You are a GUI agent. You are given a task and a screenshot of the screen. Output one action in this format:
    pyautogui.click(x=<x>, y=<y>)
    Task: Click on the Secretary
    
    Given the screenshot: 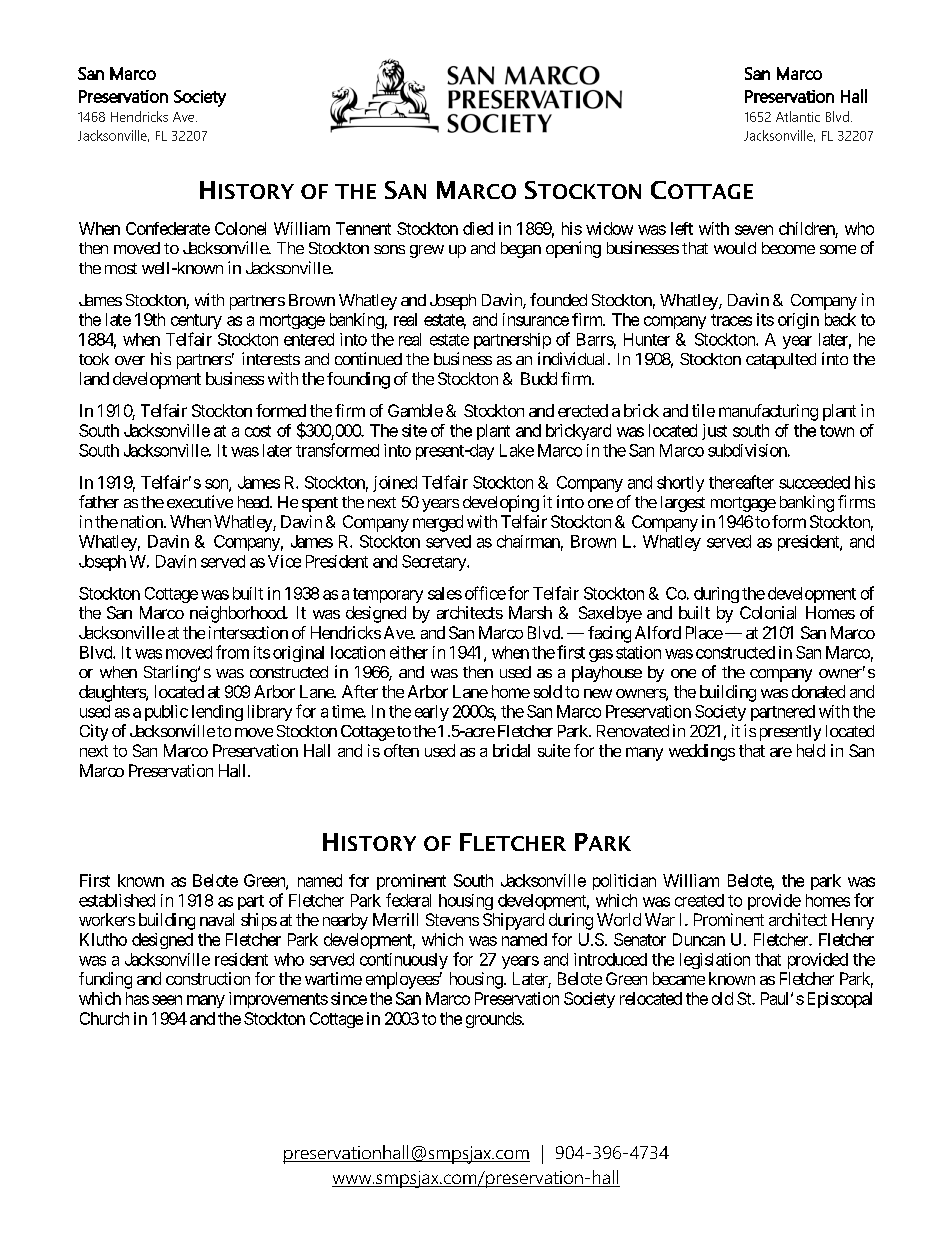 What is the action you would take?
    pyautogui.click(x=435, y=563)
